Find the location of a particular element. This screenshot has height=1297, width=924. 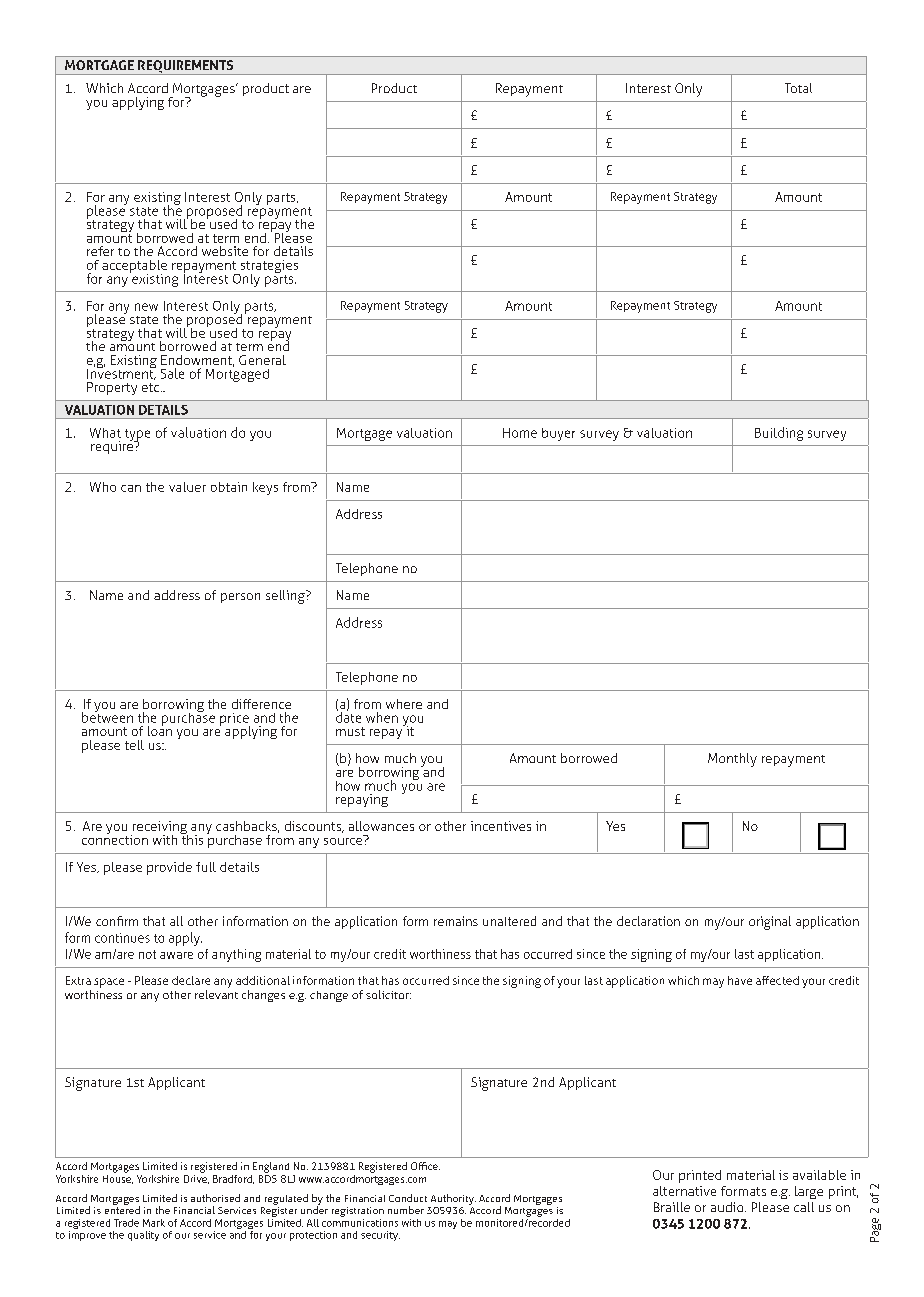

original is located at coordinates (770, 923).
